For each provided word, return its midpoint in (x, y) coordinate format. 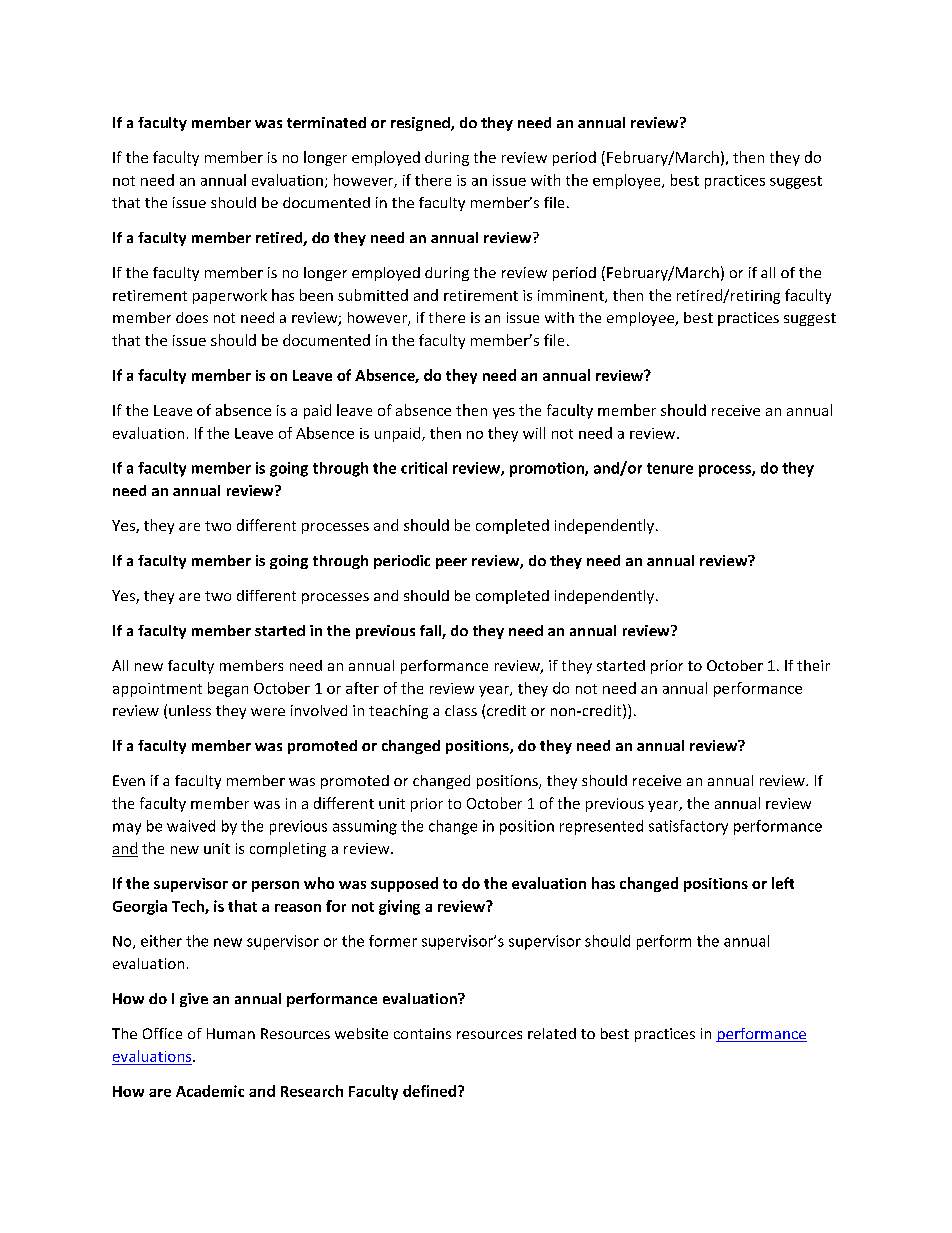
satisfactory (688, 827)
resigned (421, 124)
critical (424, 468)
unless (190, 710)
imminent (572, 296)
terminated (326, 122)
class (461, 710)
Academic (210, 1091)
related (552, 1033)
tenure (670, 468)
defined (429, 1091)
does (192, 317)
